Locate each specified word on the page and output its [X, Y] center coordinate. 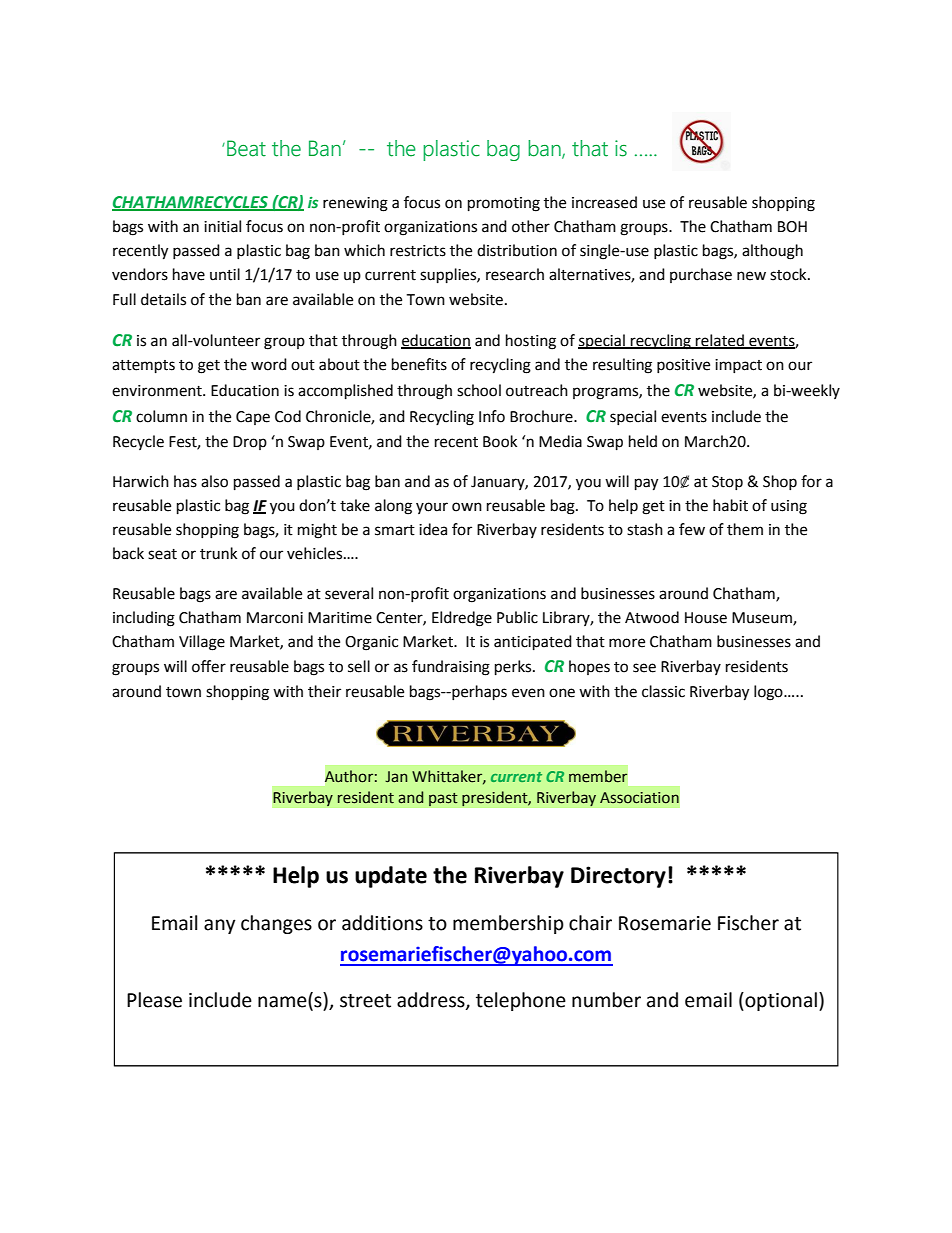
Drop [250, 443]
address [432, 1001]
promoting [504, 204]
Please [154, 1000]
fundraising [451, 668]
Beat [246, 148]
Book [500, 441]
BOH [792, 227]
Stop [727, 483]
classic [663, 691]
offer [209, 666]
